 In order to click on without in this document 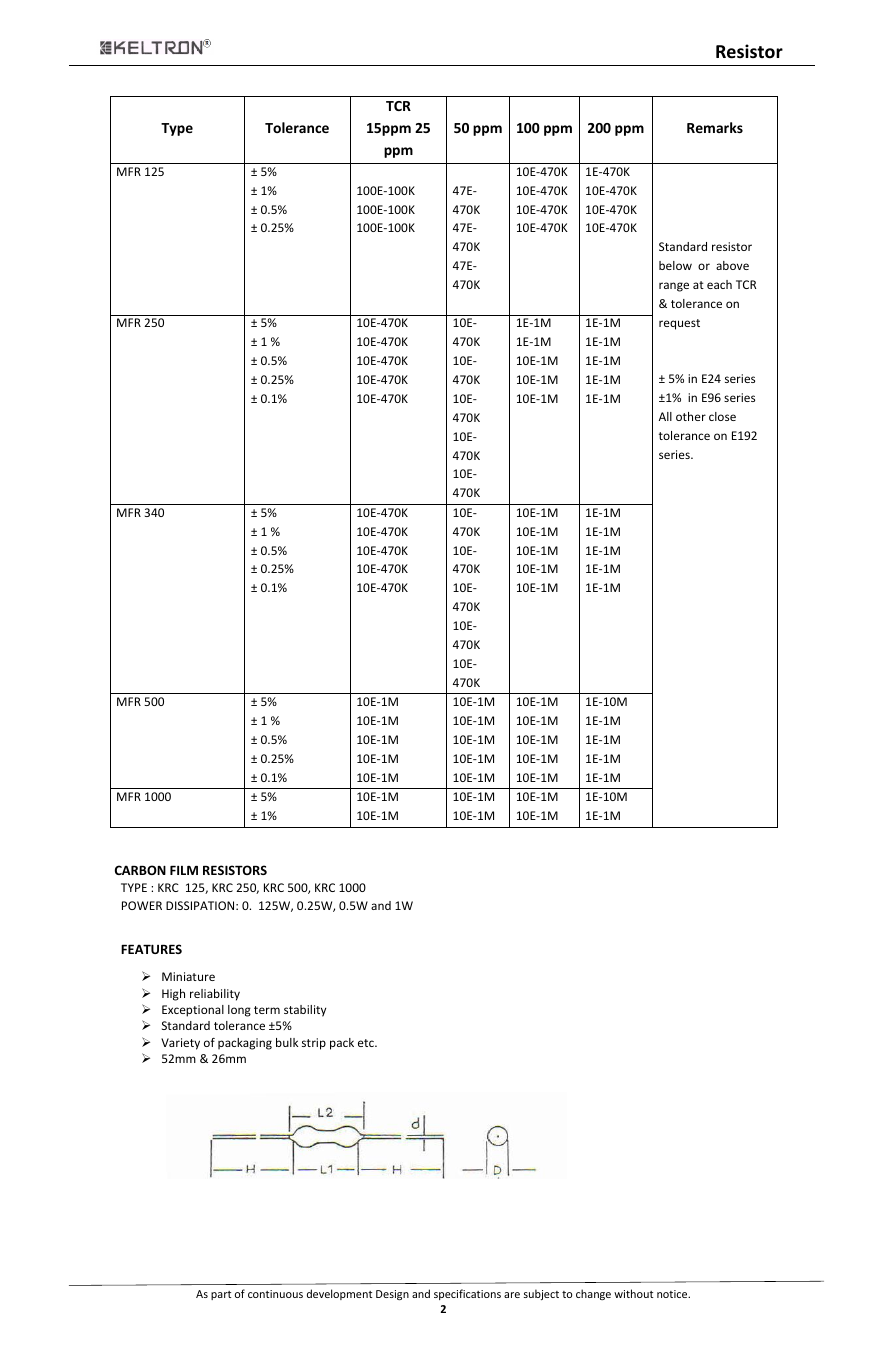, I will do `click(633, 1293)`.
